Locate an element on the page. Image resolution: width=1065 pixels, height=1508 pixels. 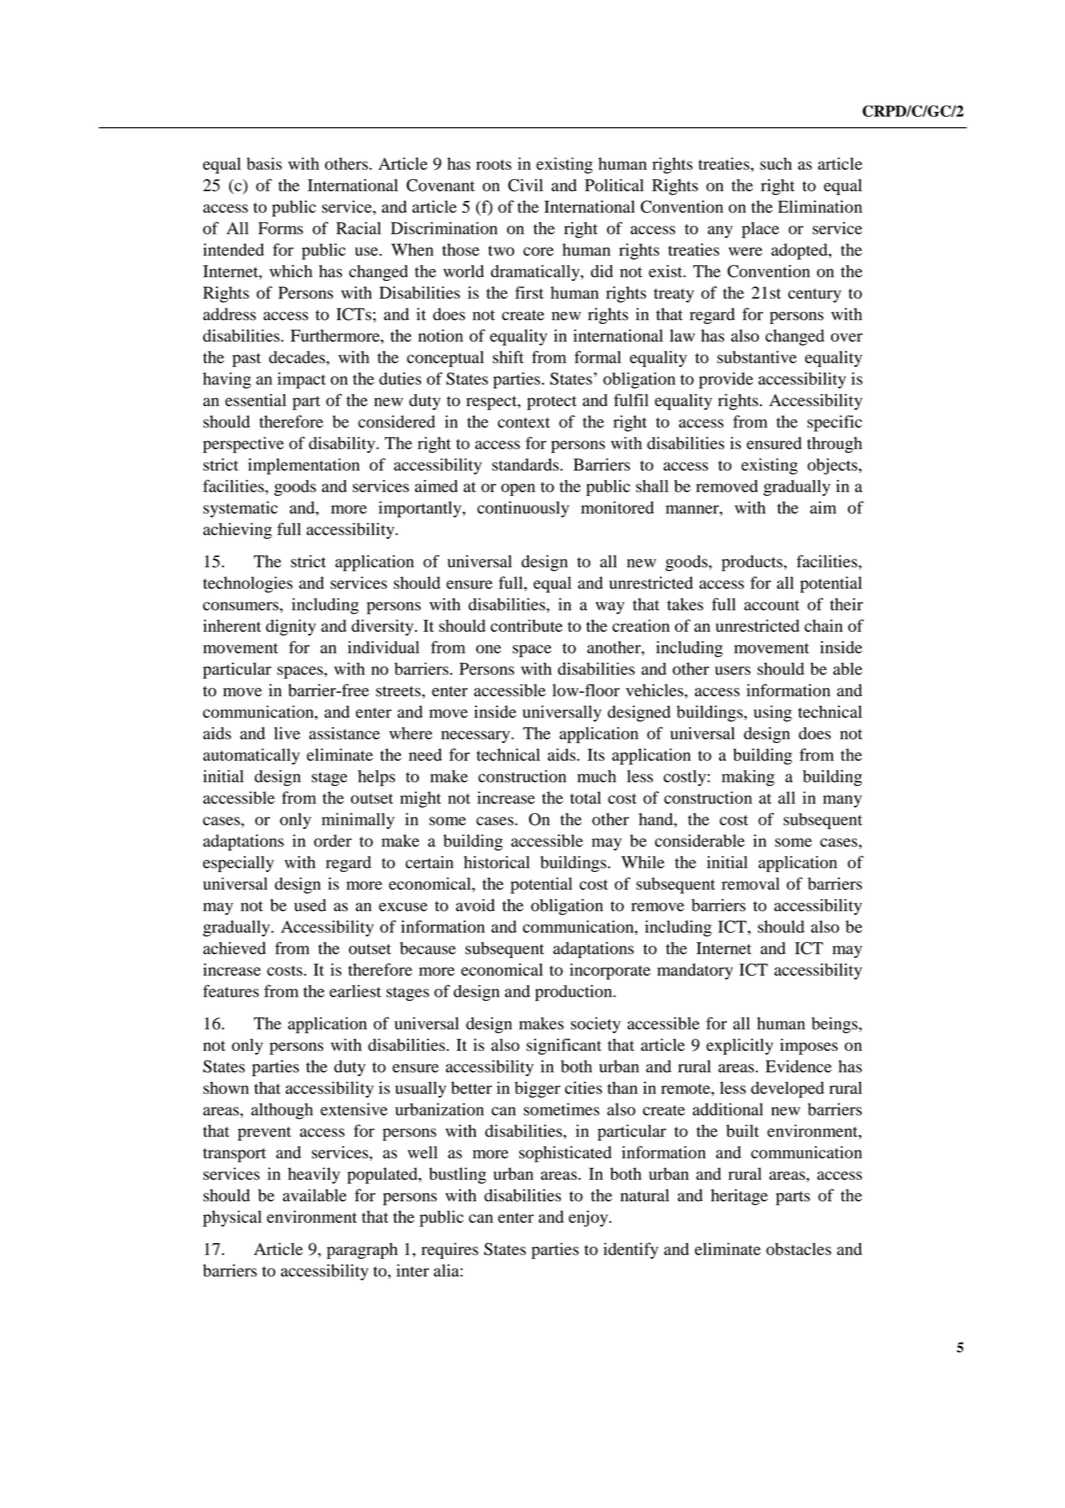
live is located at coordinates (287, 733).
